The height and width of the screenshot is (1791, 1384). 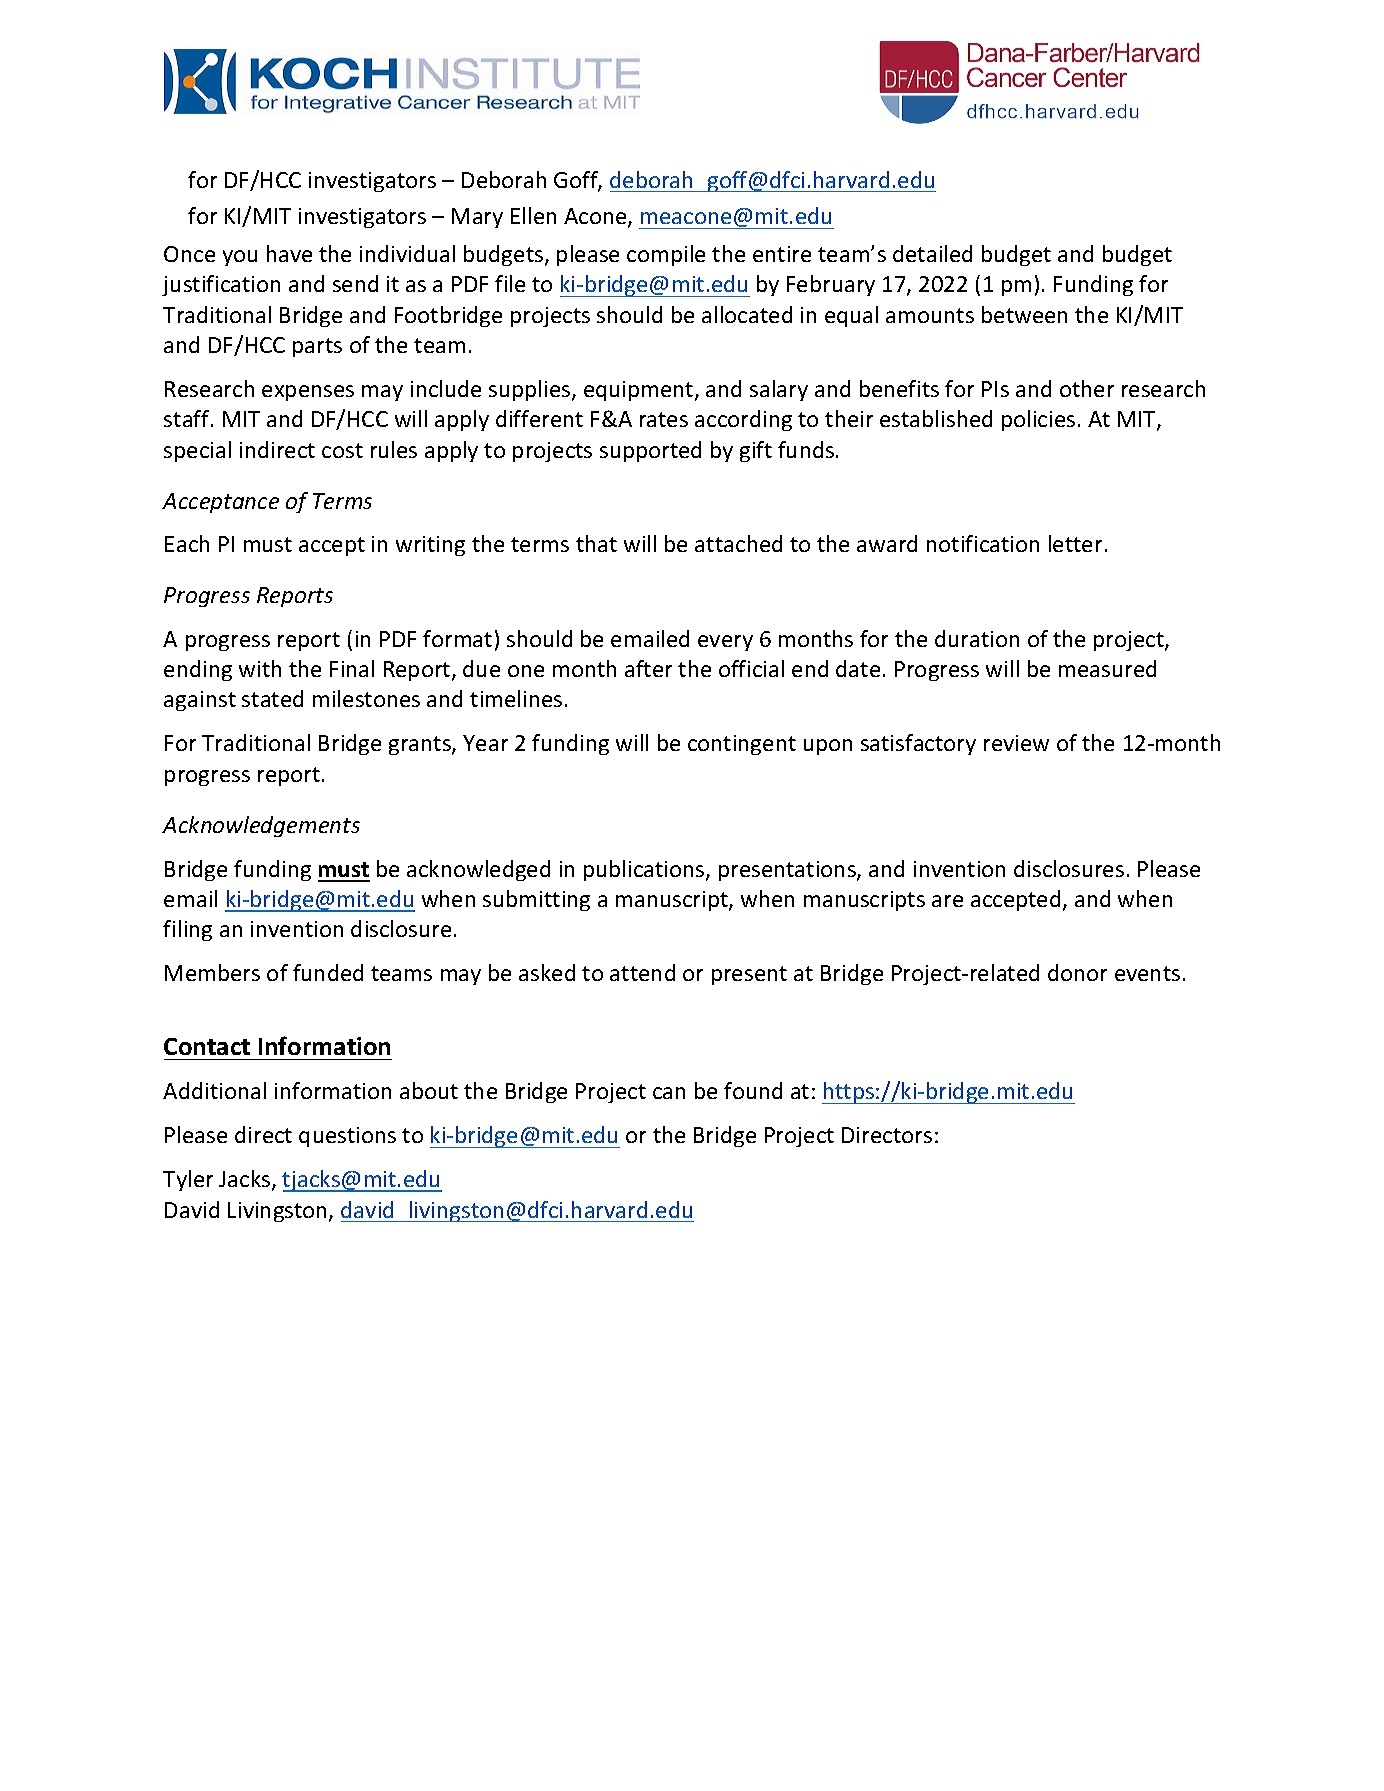 What do you see at coordinates (261, 826) in the screenshot?
I see `Acknowledgements` at bounding box center [261, 826].
